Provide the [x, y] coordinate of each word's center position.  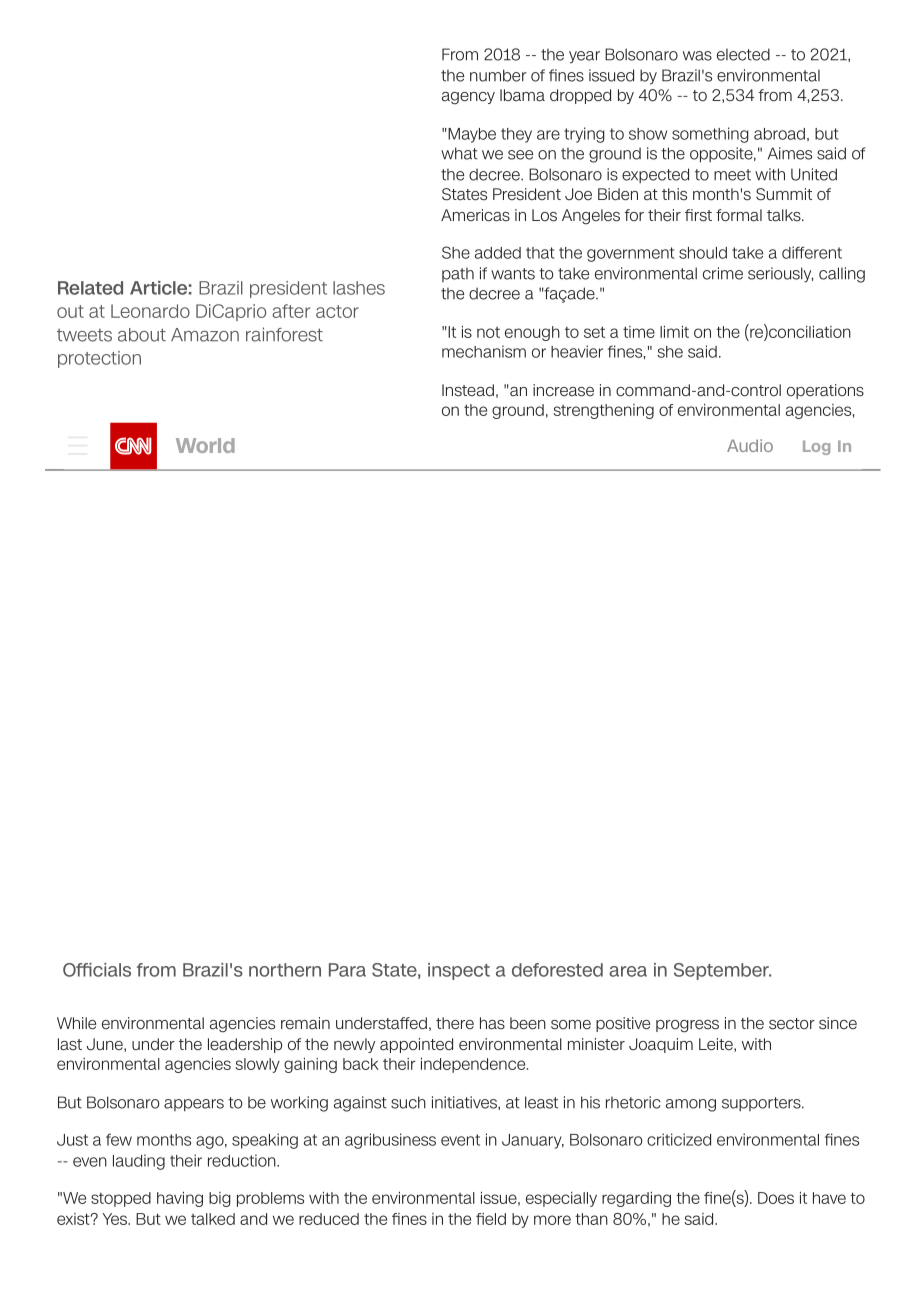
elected [743, 54]
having [180, 1199]
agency [468, 98]
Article [158, 288]
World [205, 445]
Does [776, 1198]
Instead [468, 390]
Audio [750, 445]
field [491, 1219]
